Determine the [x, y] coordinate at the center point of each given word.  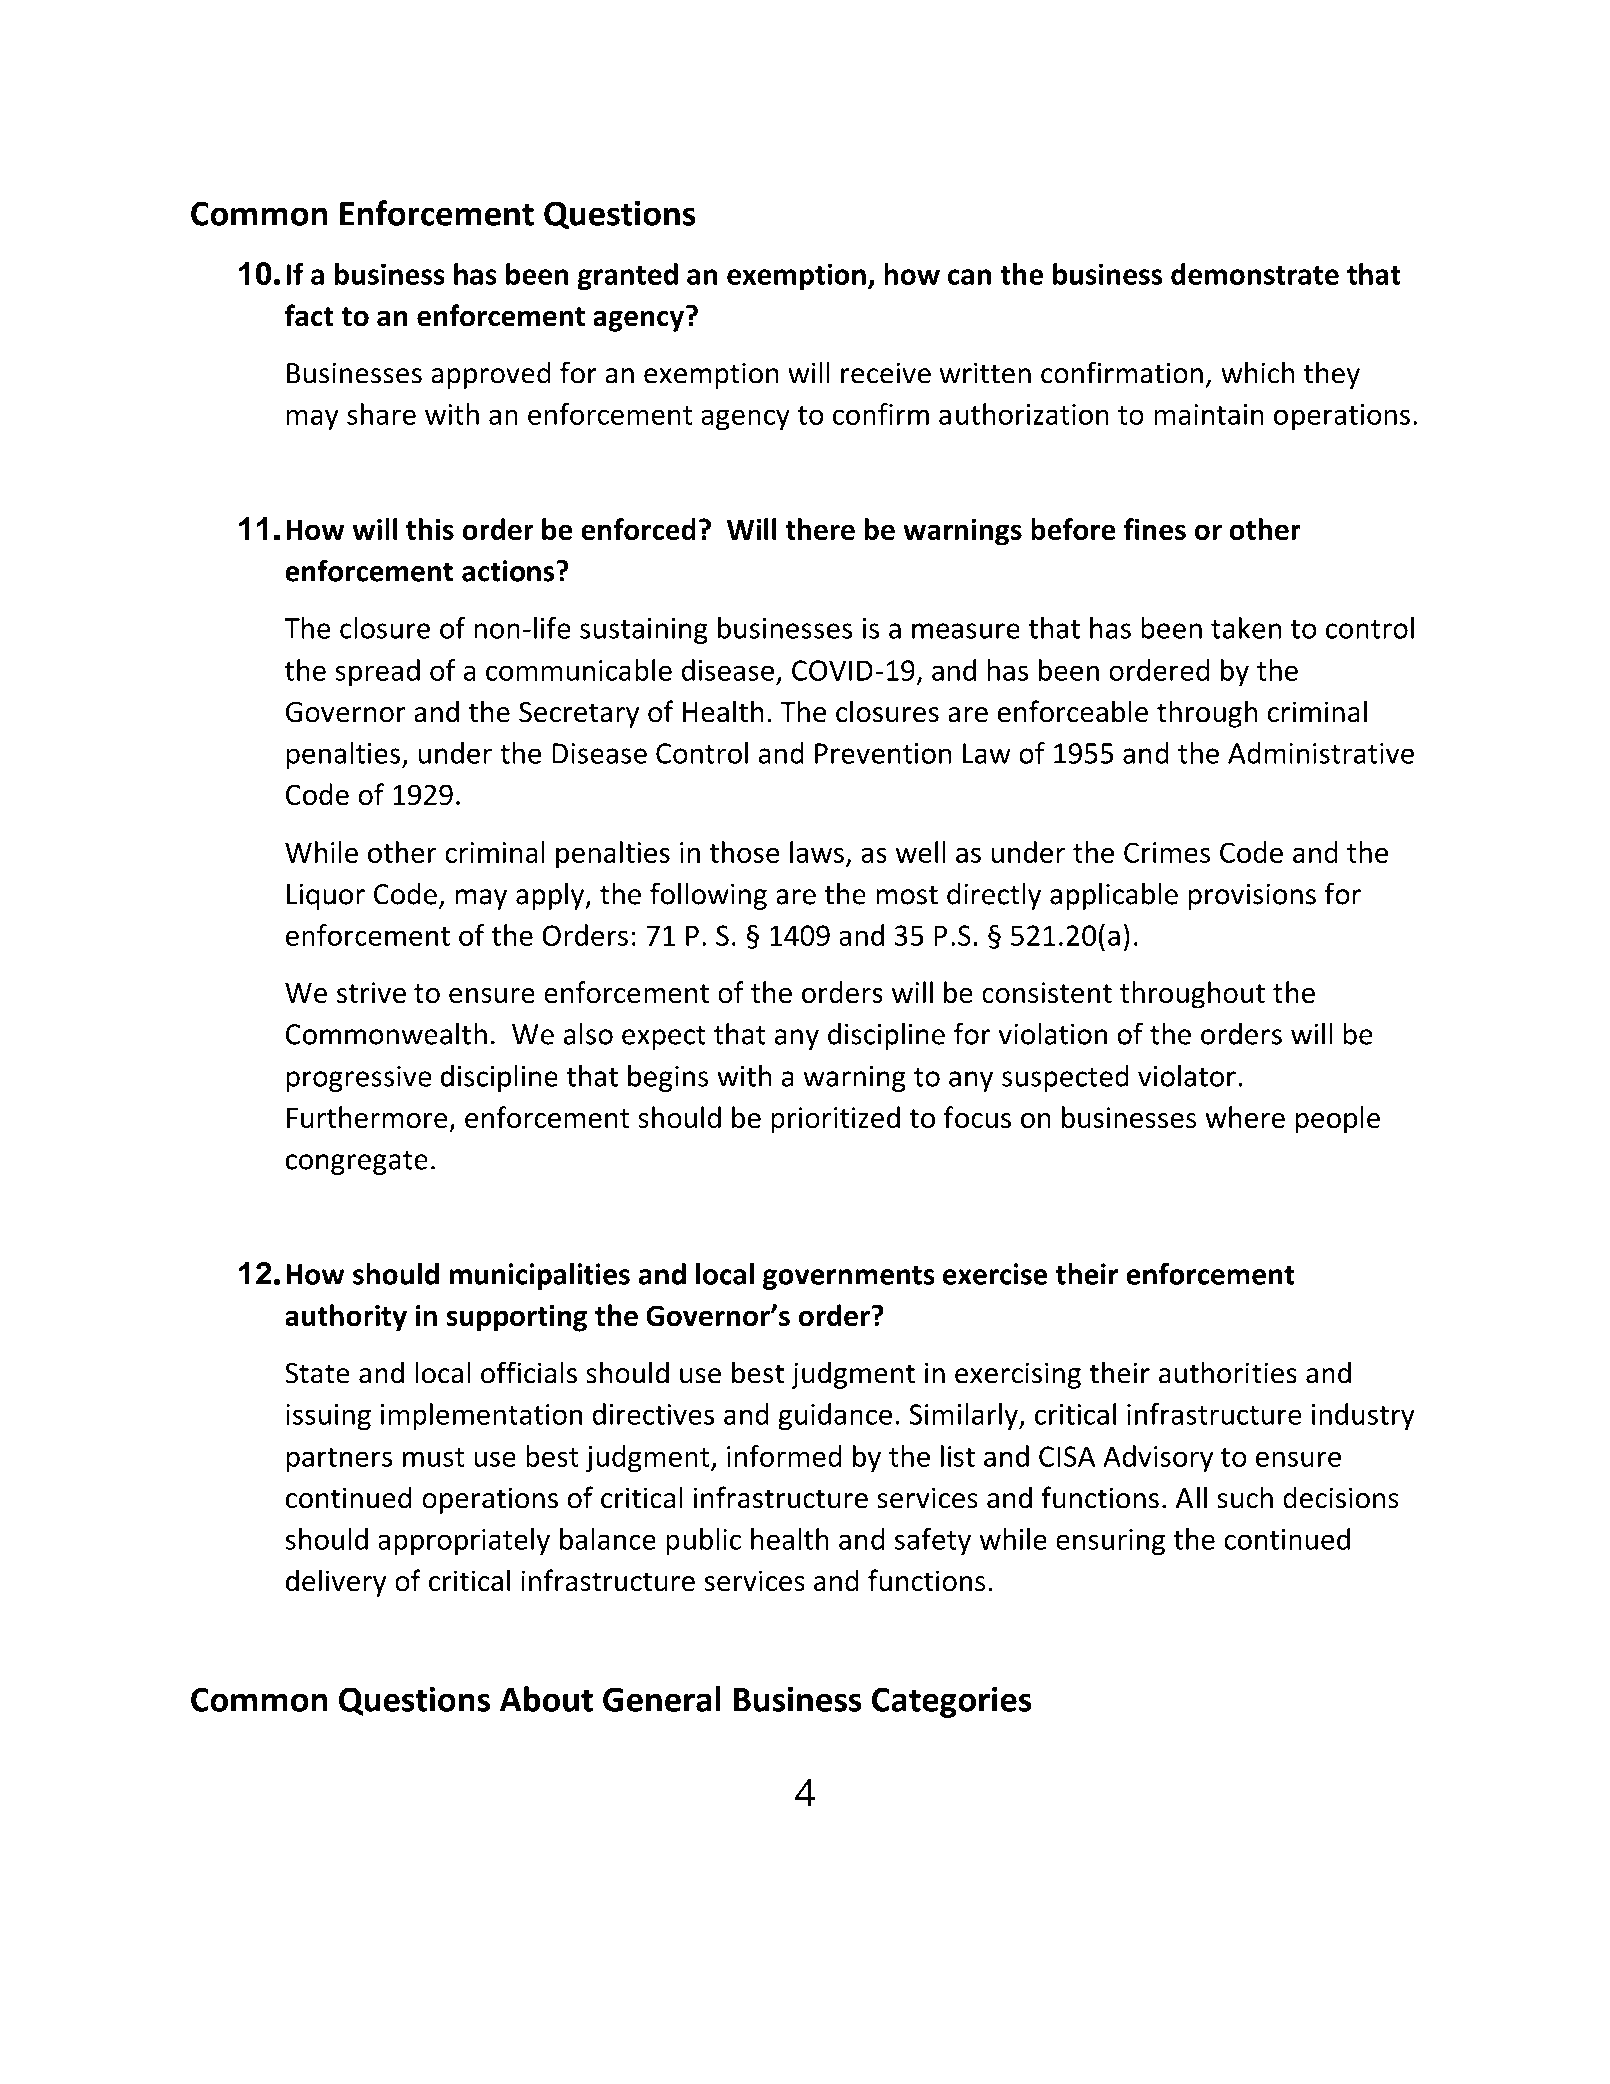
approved [491, 375]
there [820, 529]
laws [817, 852]
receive [886, 373]
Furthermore [367, 1117]
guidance [835, 1416]
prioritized [835, 1120]
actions [508, 571]
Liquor [326, 896]
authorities [1228, 1372]
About [546, 1699]
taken [1246, 628]
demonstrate [1255, 274]
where [1245, 1117]
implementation [481, 1416]
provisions [1252, 896]
